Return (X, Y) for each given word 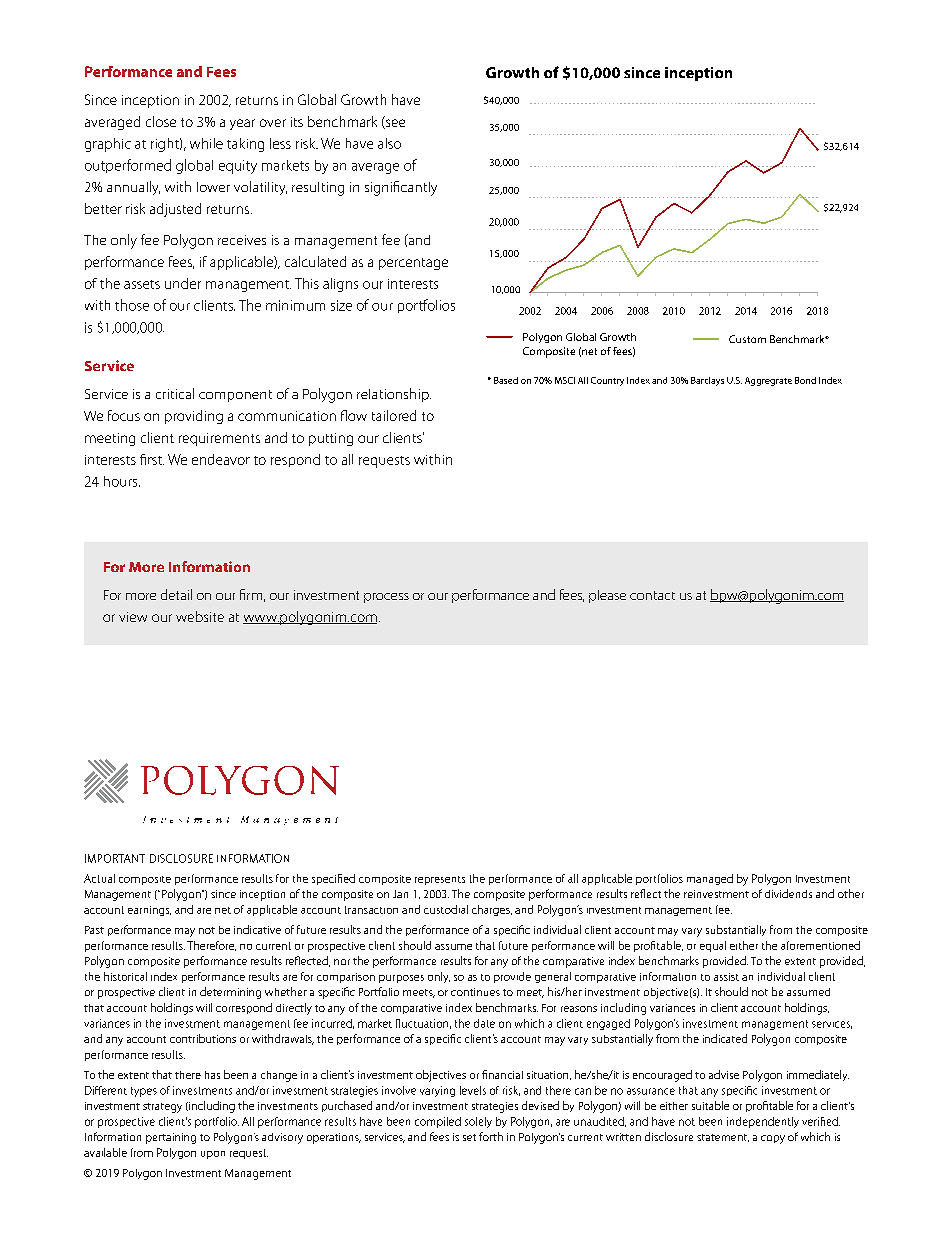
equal (713, 946)
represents (440, 880)
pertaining (171, 1138)
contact (652, 595)
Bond (805, 380)
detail (176, 594)
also (389, 143)
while (206, 143)
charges (492, 910)
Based (506, 380)
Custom (747, 339)
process (386, 598)
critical (175, 393)
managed (710, 879)
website (200, 616)
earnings (149, 911)
